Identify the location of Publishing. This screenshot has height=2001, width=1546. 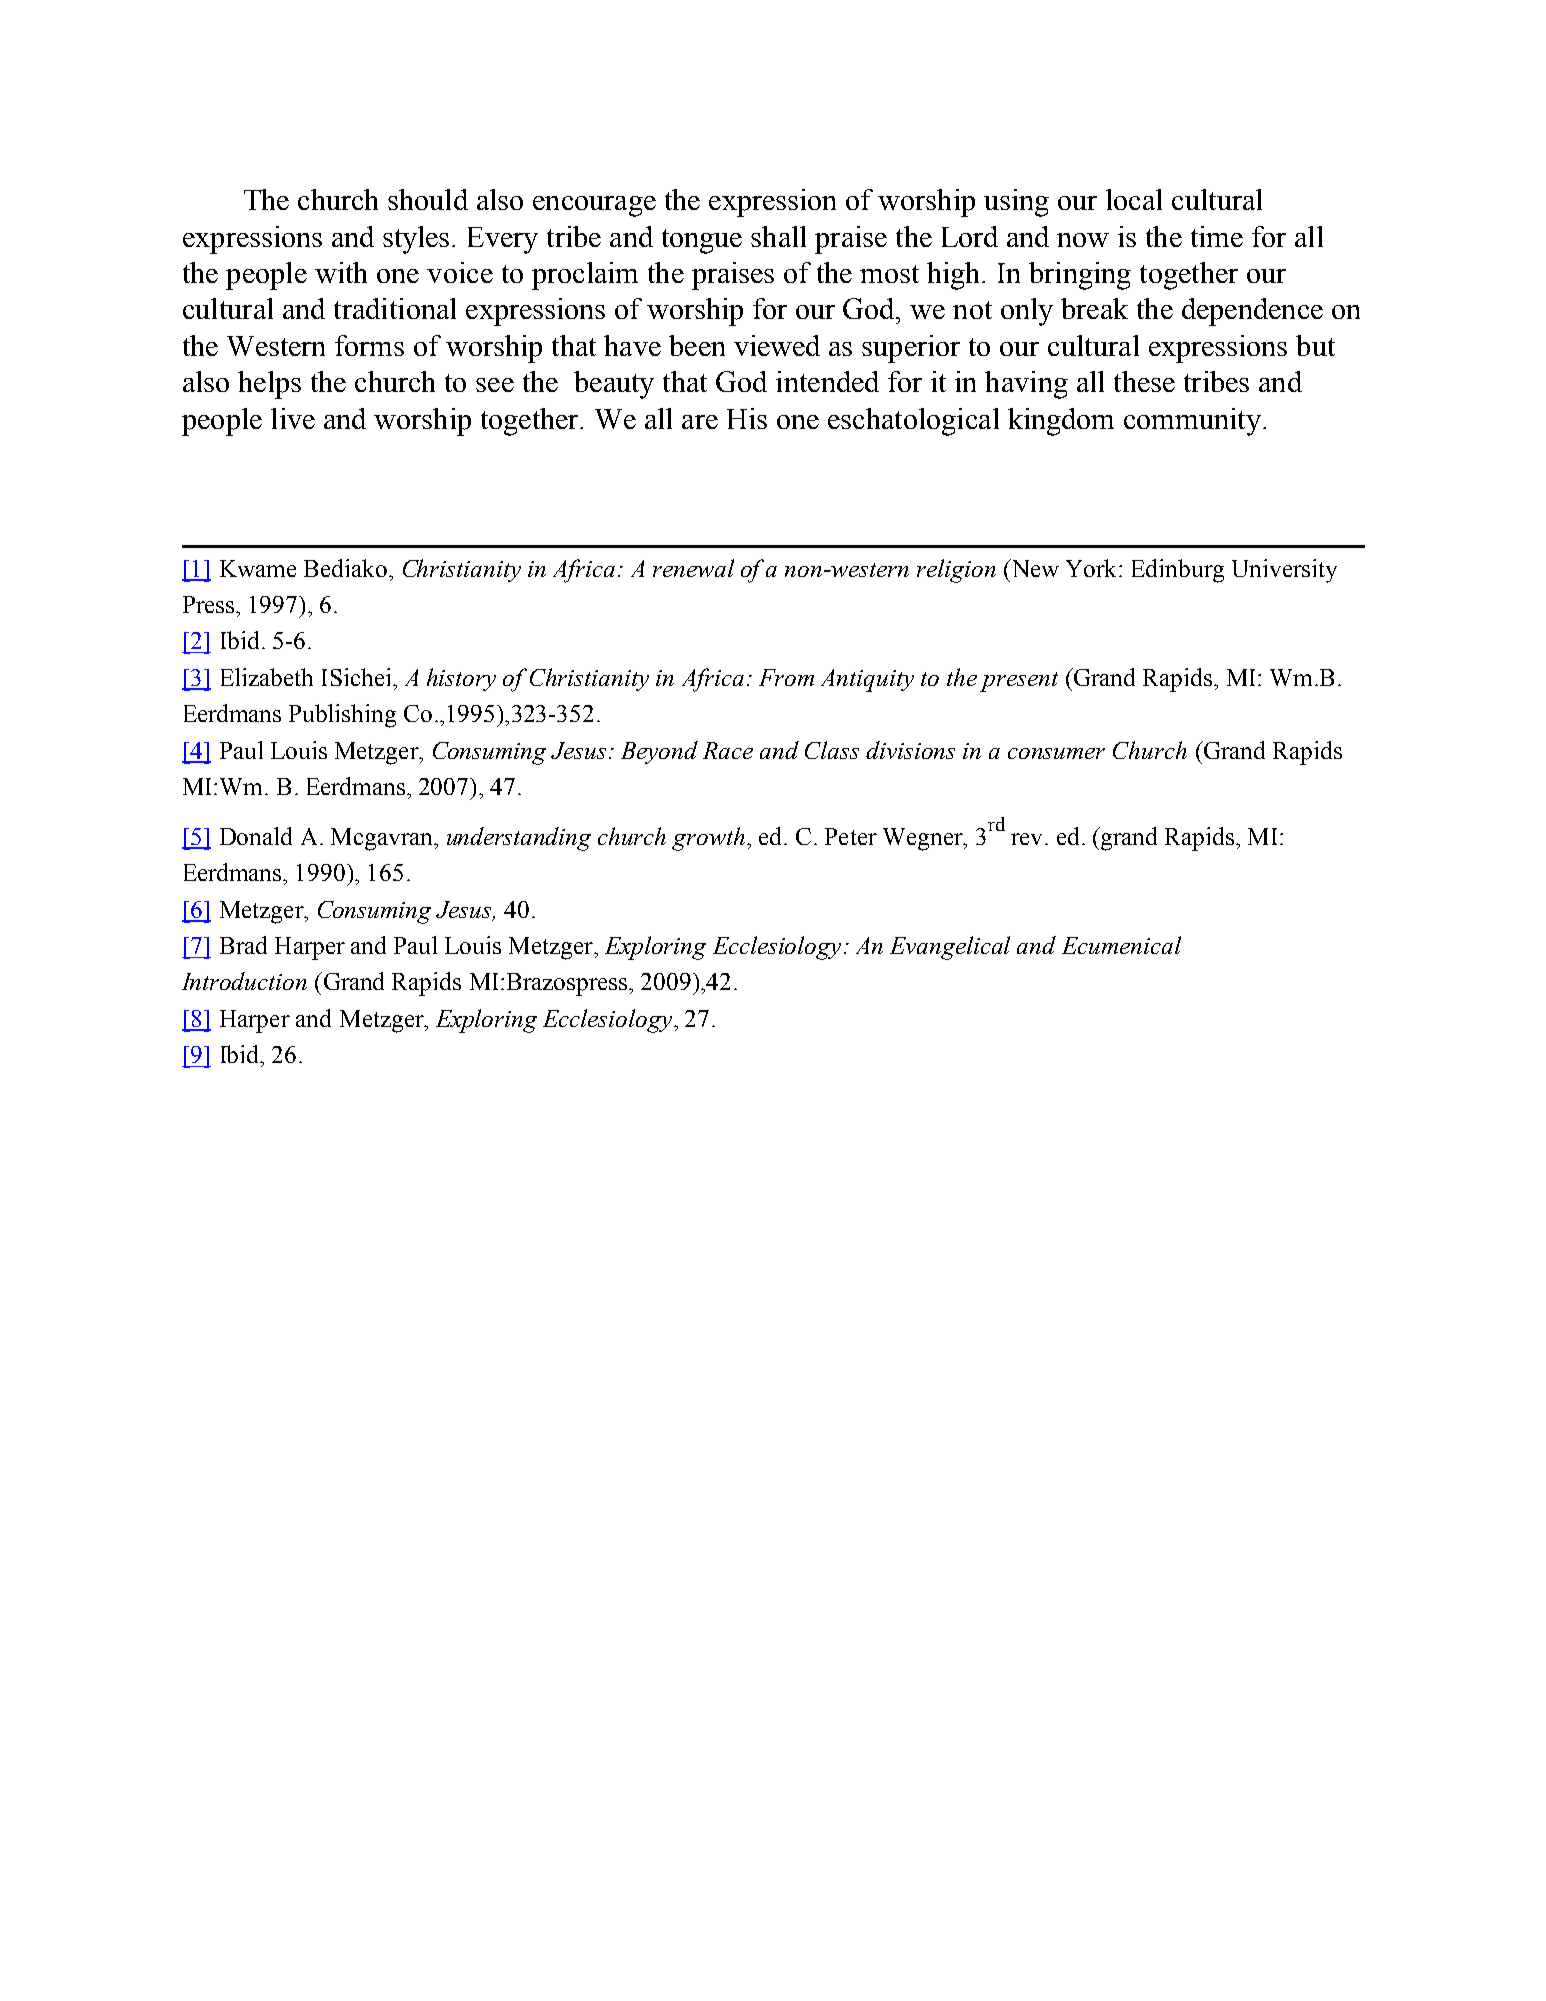
(342, 716).
